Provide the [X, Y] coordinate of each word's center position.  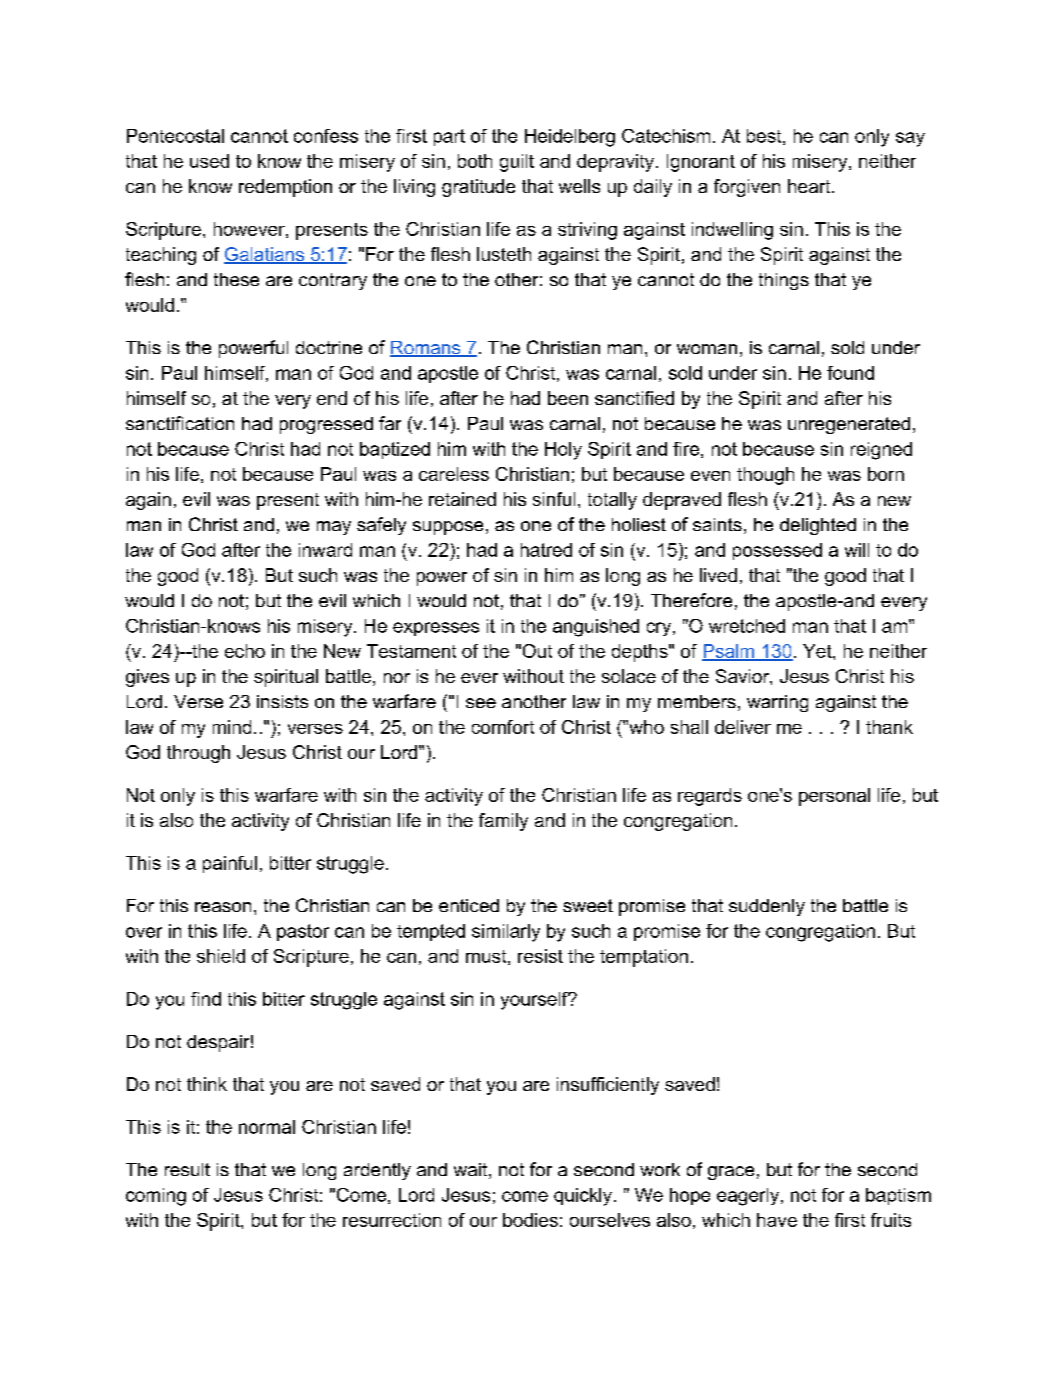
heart [810, 186]
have [777, 1220]
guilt [517, 163]
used [209, 161]
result [187, 1169]
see [481, 703]
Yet [818, 651]
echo [245, 651]
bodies [530, 1220]
